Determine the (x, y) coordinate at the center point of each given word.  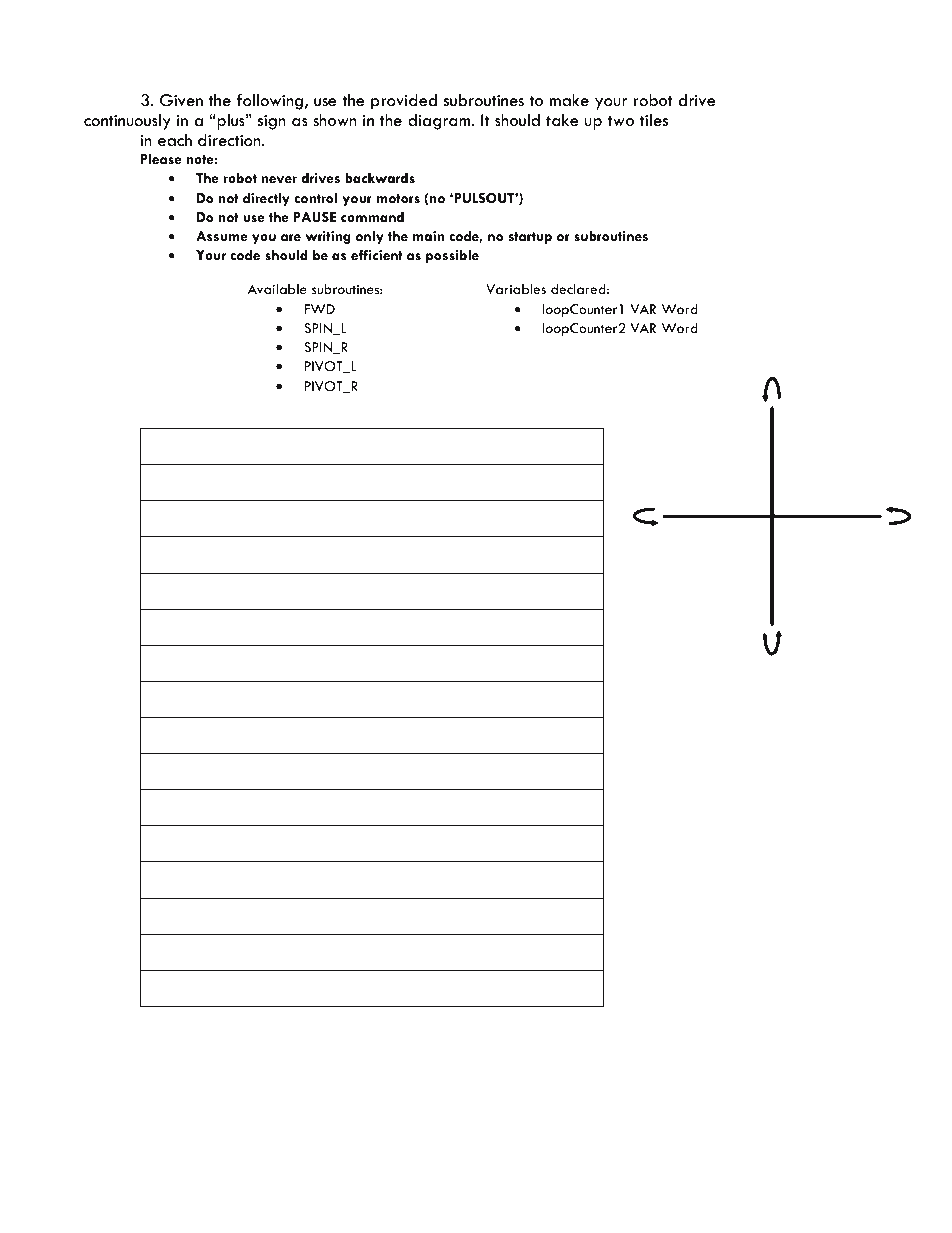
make (569, 100)
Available (277, 289)
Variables (516, 289)
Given (181, 100)
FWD (319, 309)
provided (404, 102)
